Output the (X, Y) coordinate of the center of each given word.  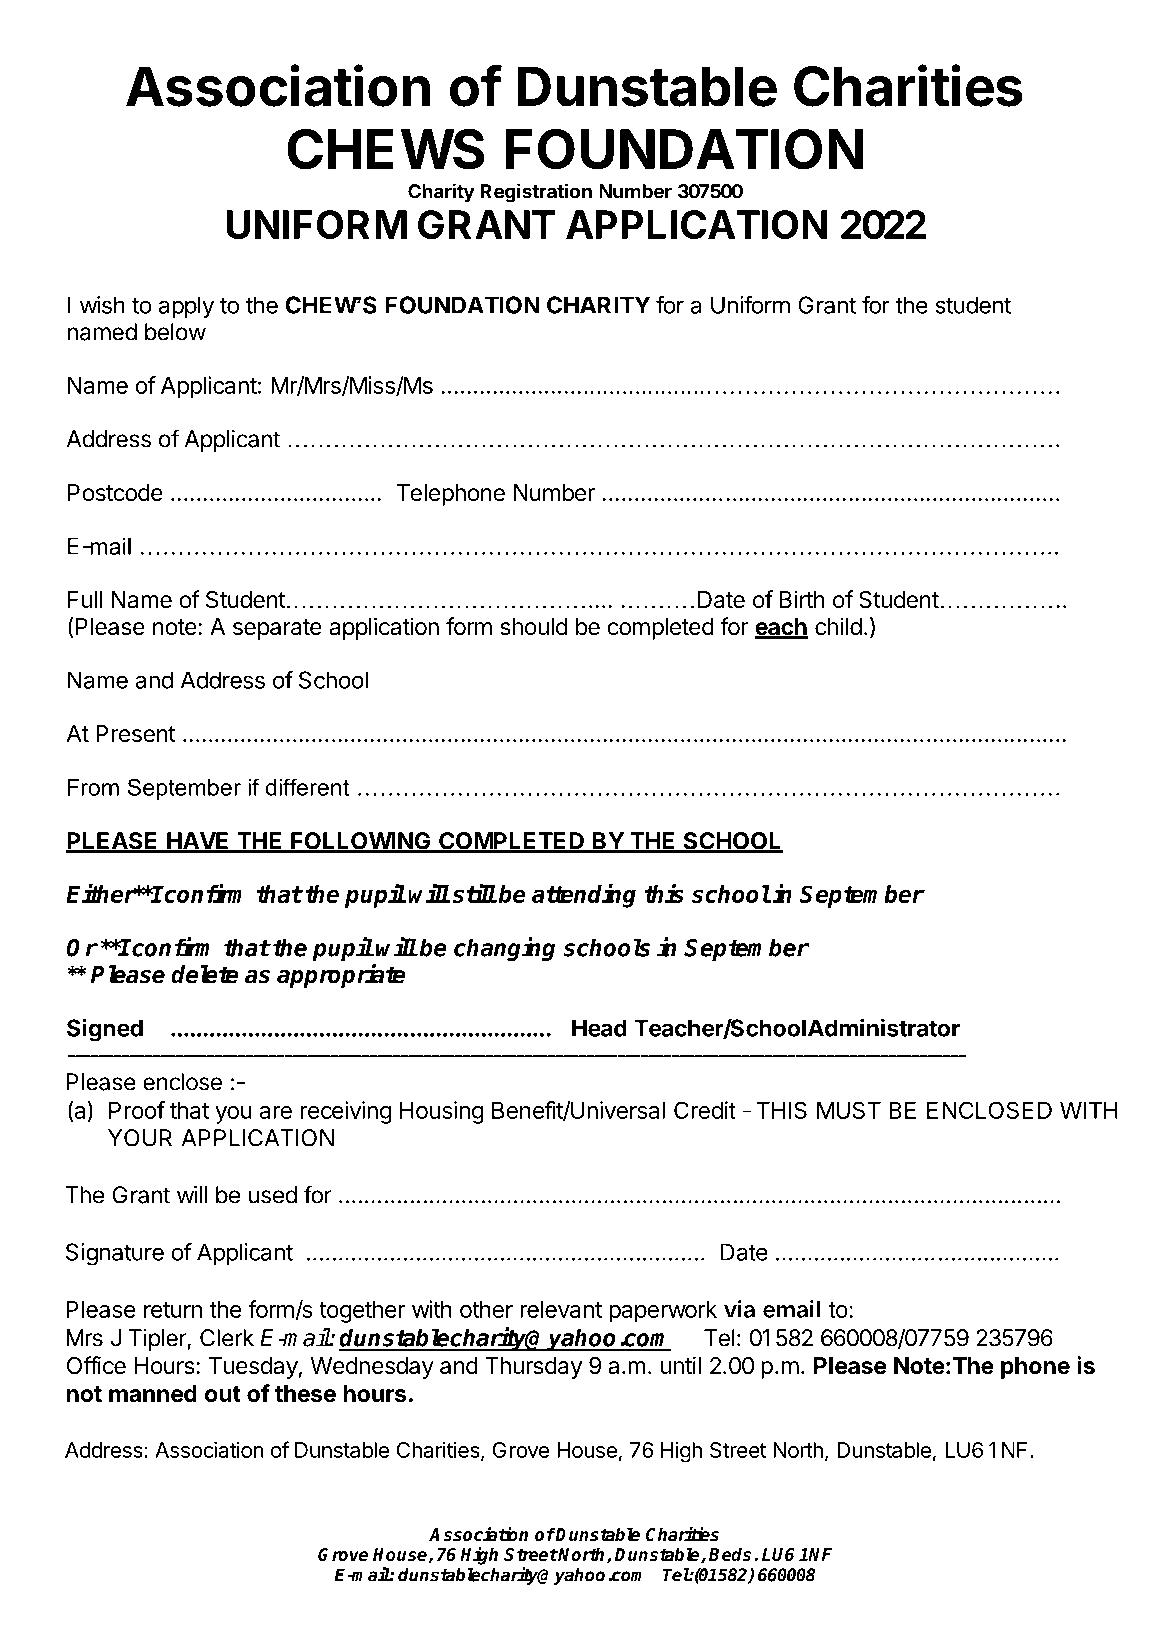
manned (153, 1394)
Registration (536, 193)
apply (186, 307)
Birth (802, 599)
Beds (730, 1554)
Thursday (534, 1368)
